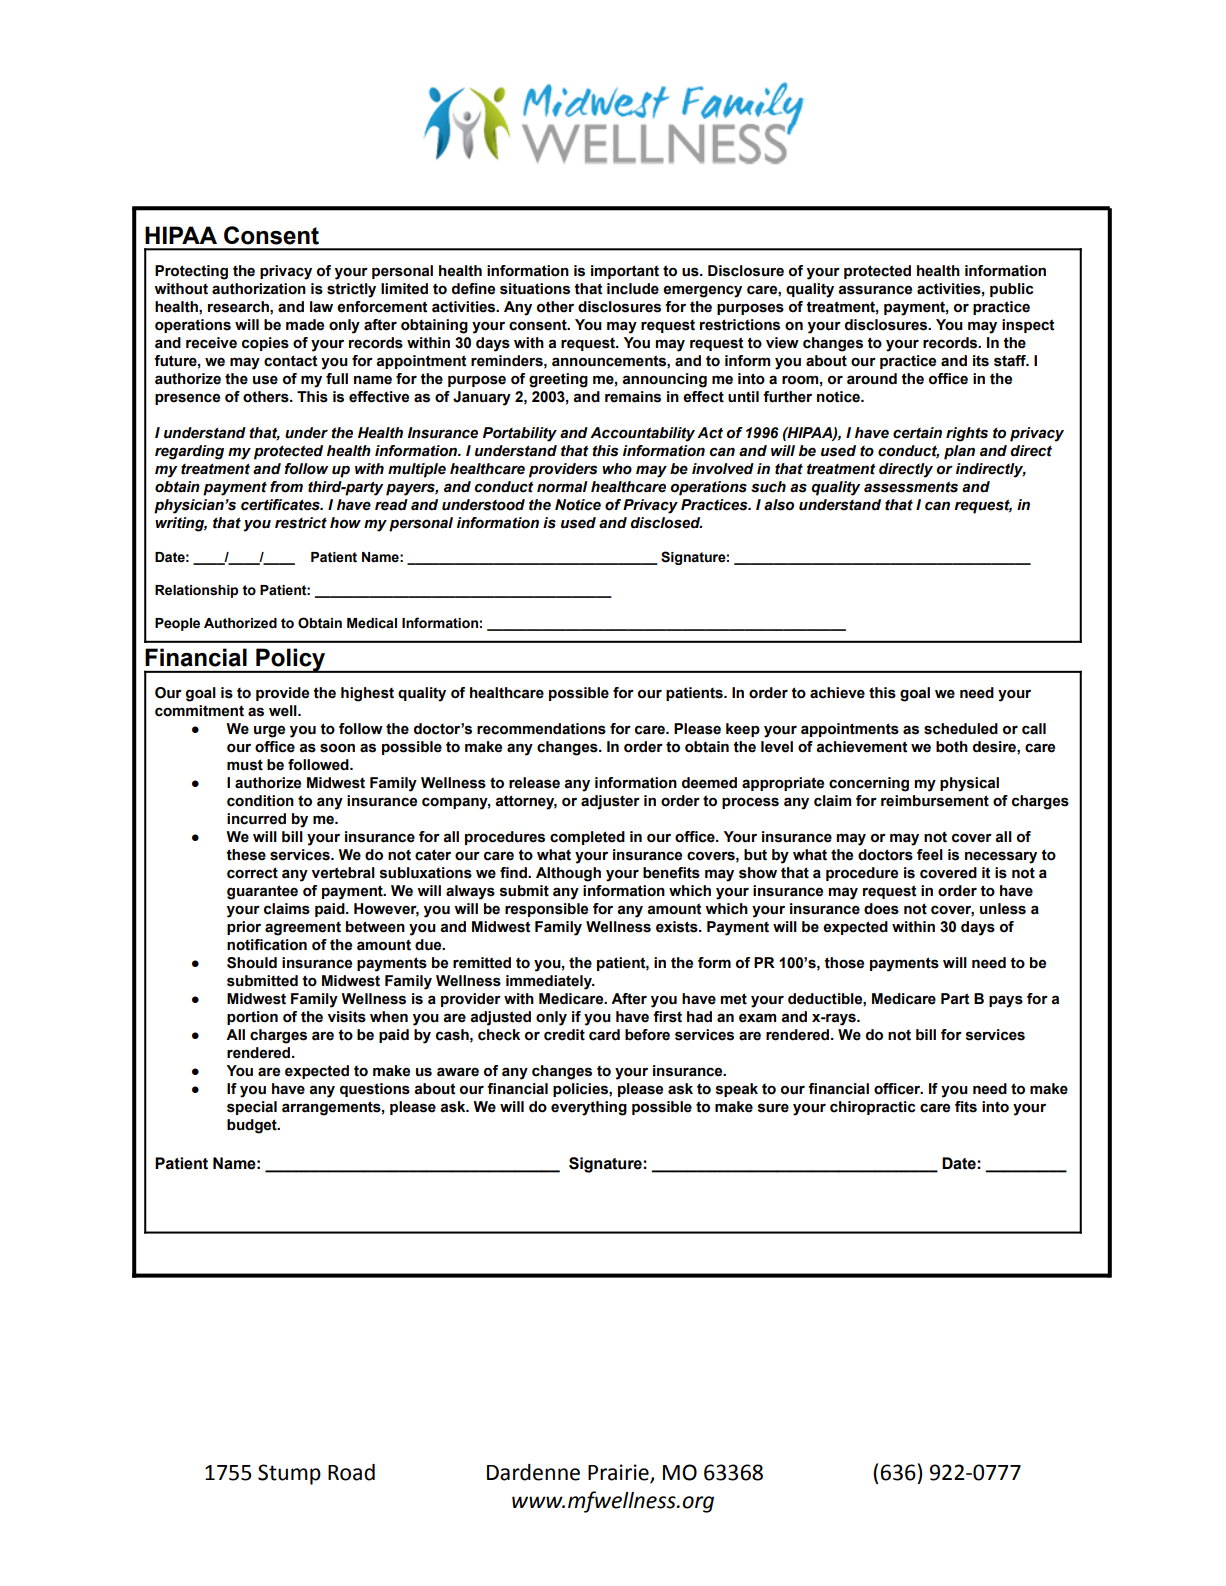 This image has width=1226, height=1586. What do you see at coordinates (245, 765) in the image?
I see `must` at bounding box center [245, 765].
